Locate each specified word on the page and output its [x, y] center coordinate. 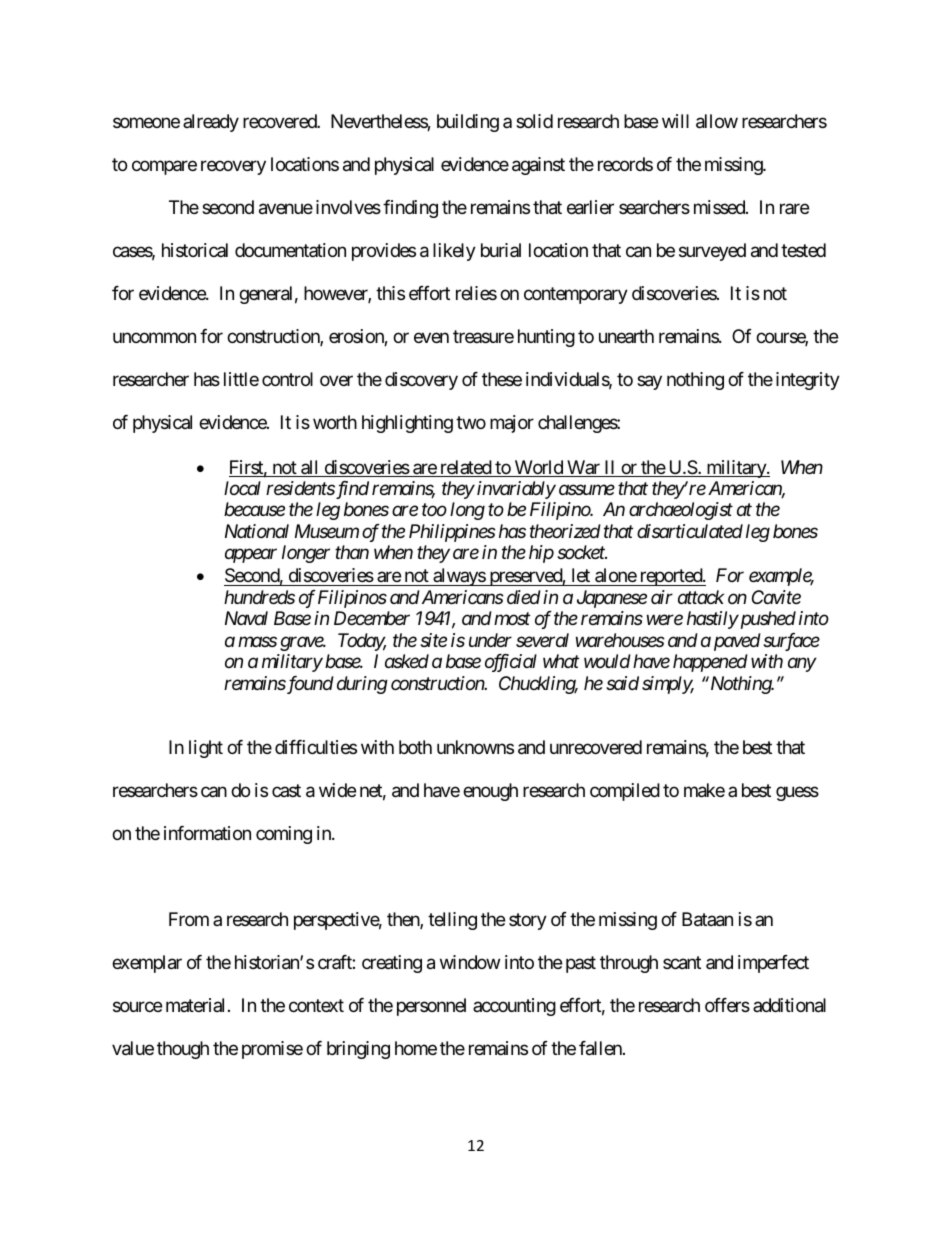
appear [251, 556]
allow [717, 121]
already [211, 123]
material [195, 1005]
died [524, 597]
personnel [431, 1007]
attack [701, 597]
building [468, 123]
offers [727, 1005]
